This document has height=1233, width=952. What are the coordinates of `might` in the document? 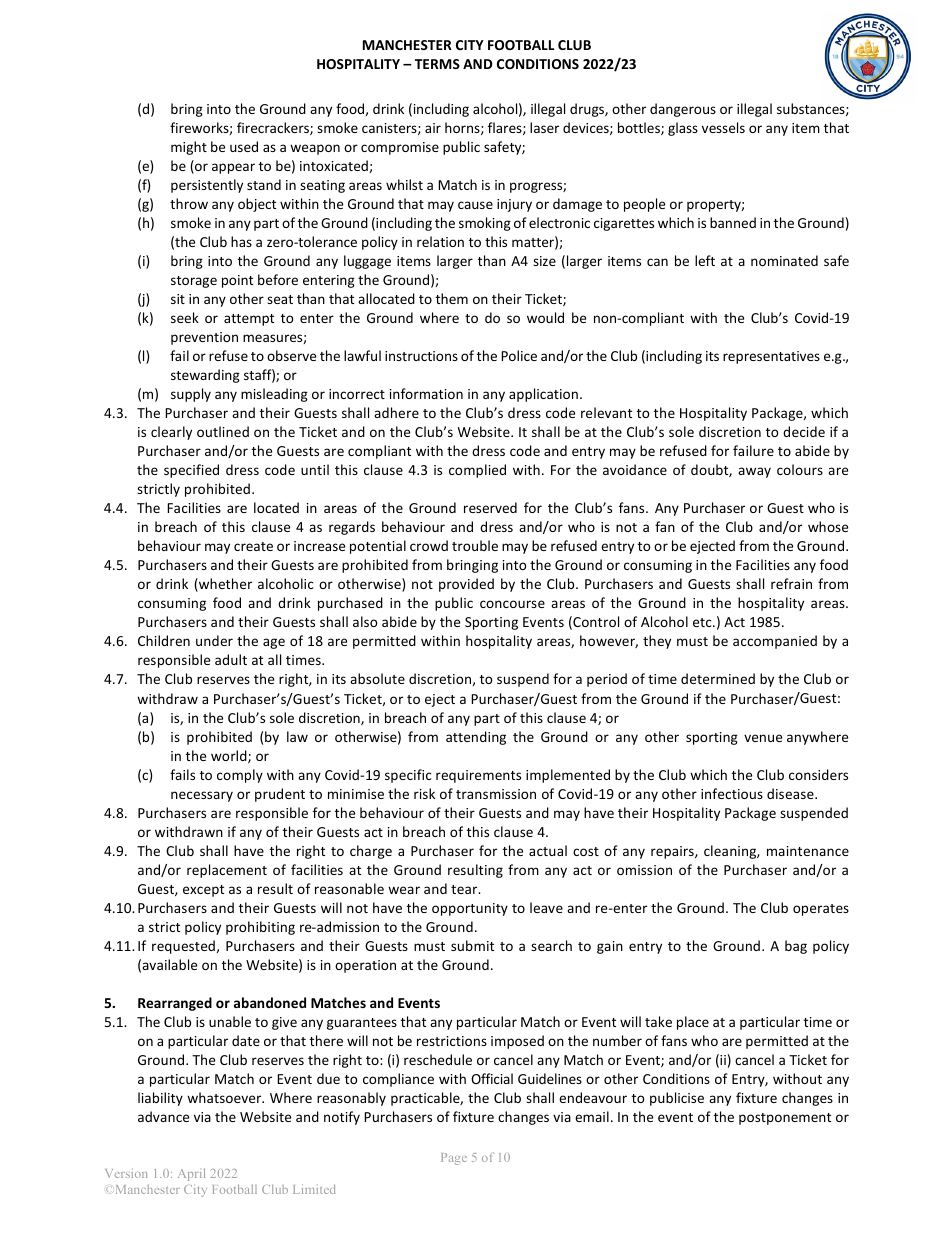 It's located at (189, 148).
